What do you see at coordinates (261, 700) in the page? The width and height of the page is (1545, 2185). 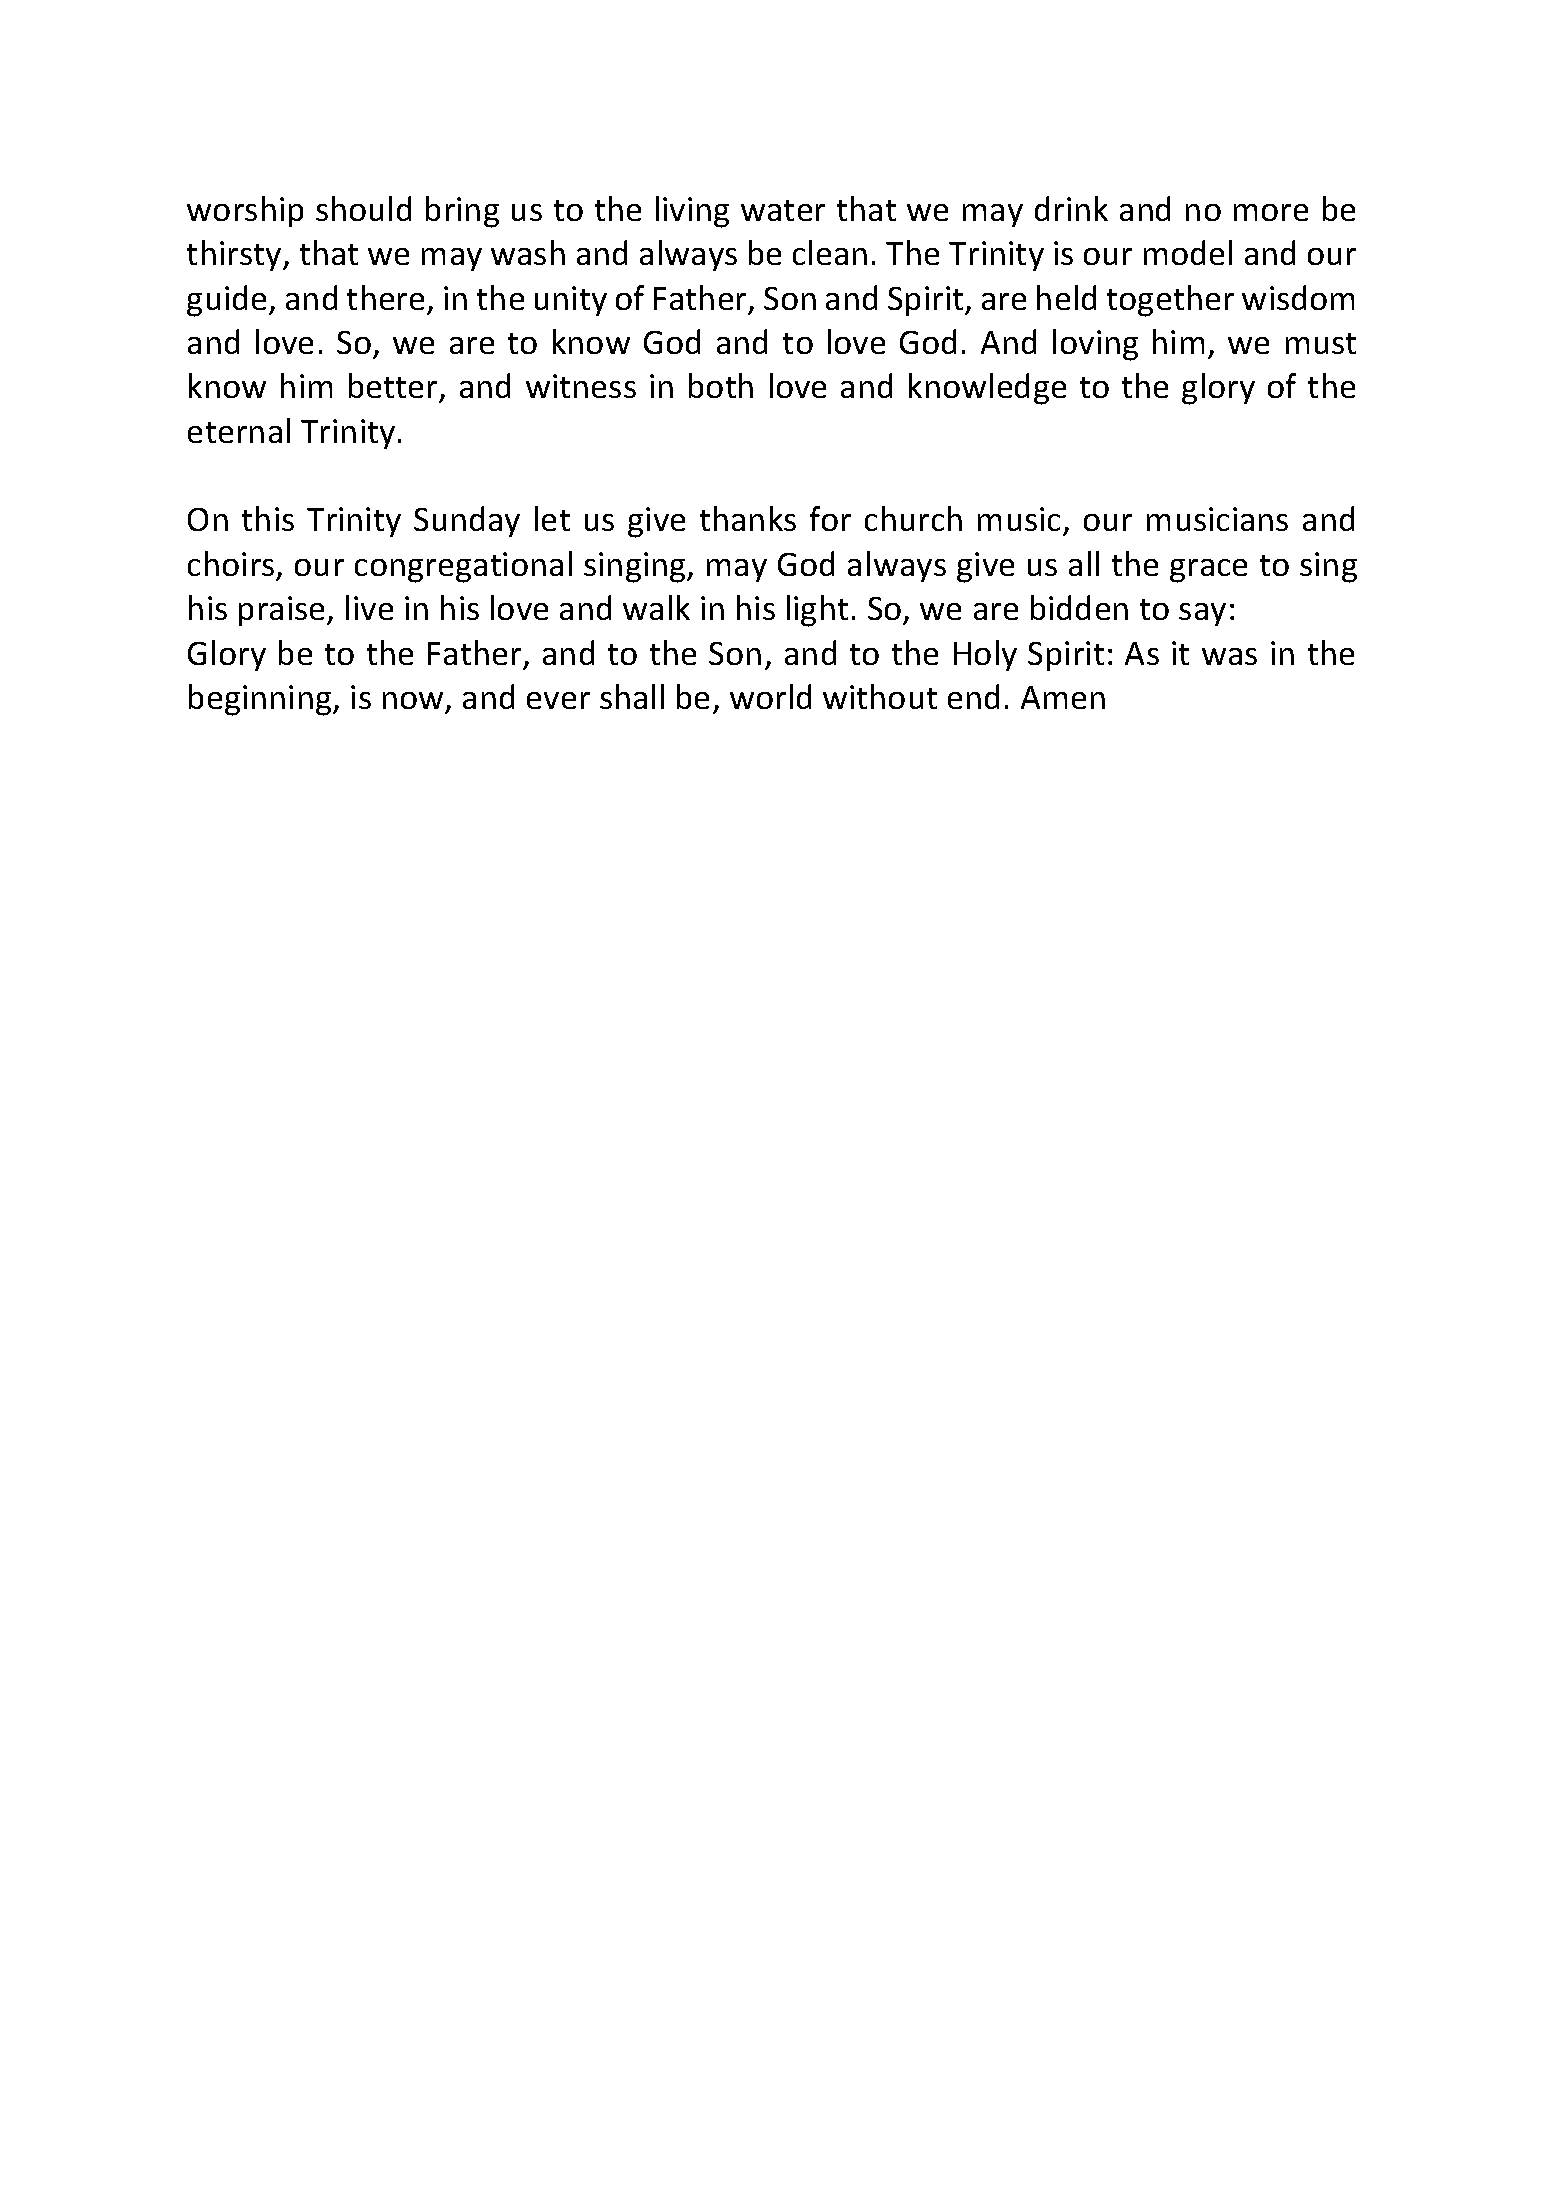 I see `beginning` at bounding box center [261, 700].
